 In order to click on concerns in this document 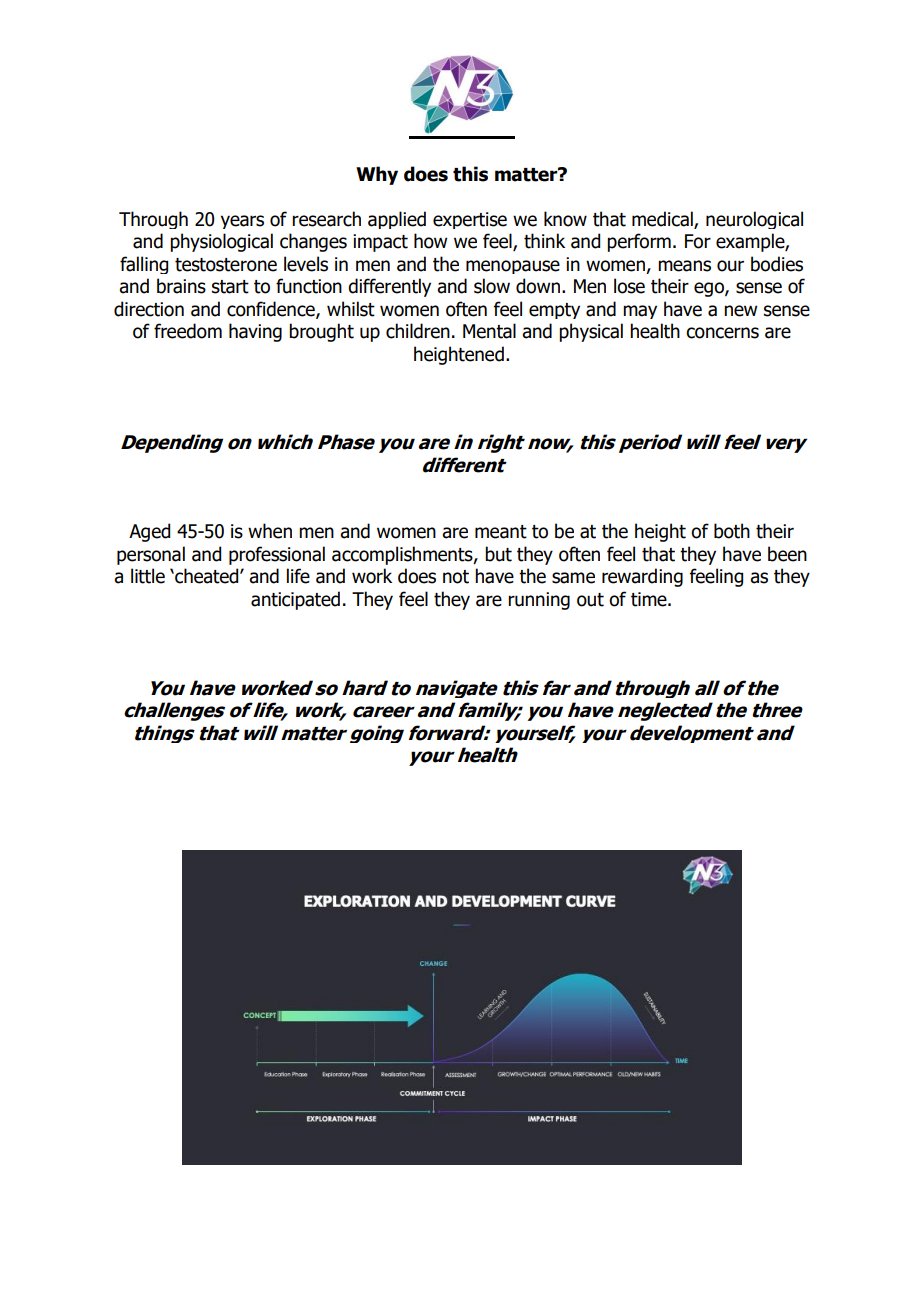, I will do `click(722, 333)`.
